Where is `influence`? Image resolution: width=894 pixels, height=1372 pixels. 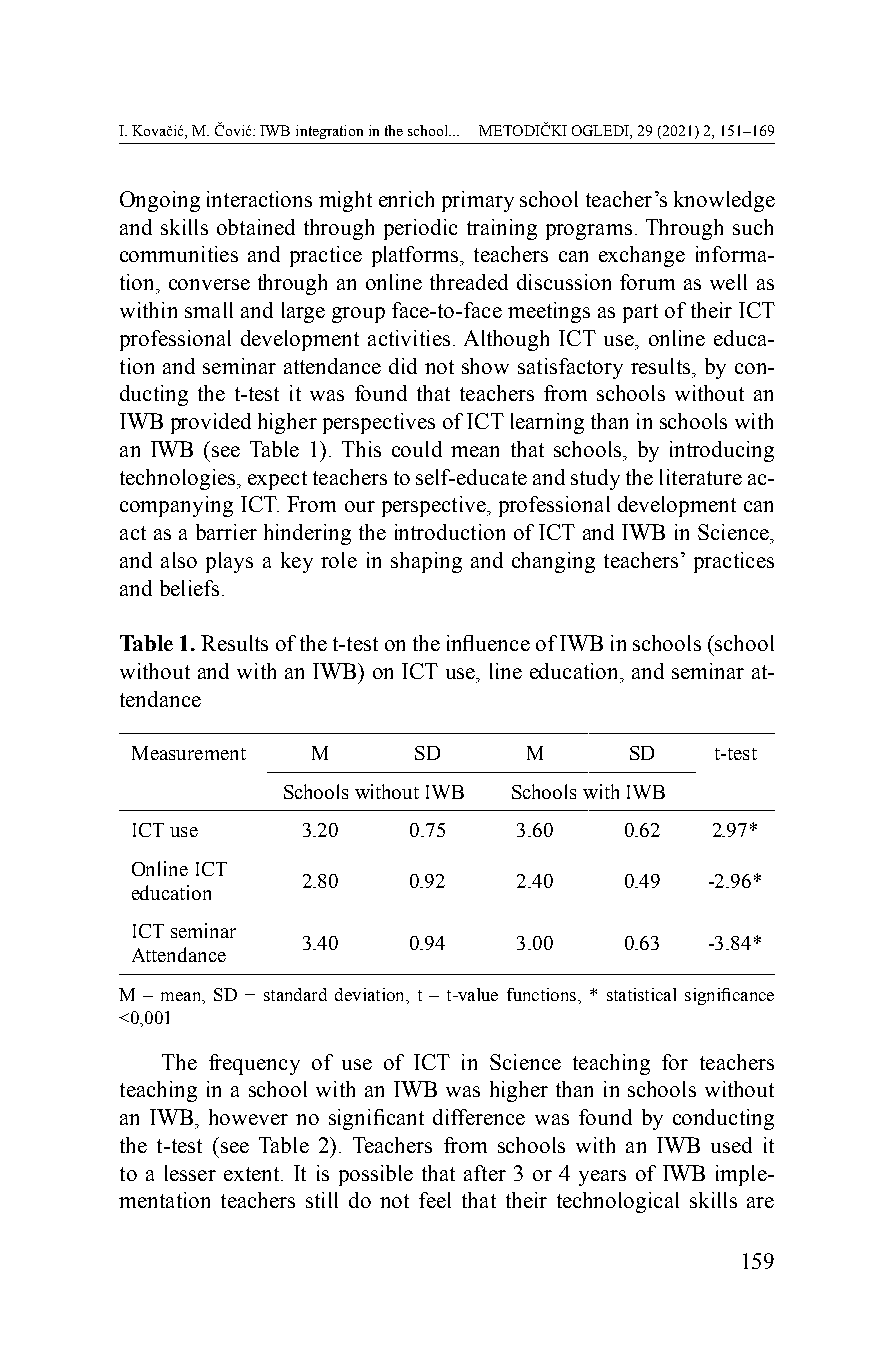
influence is located at coordinates (488, 643).
